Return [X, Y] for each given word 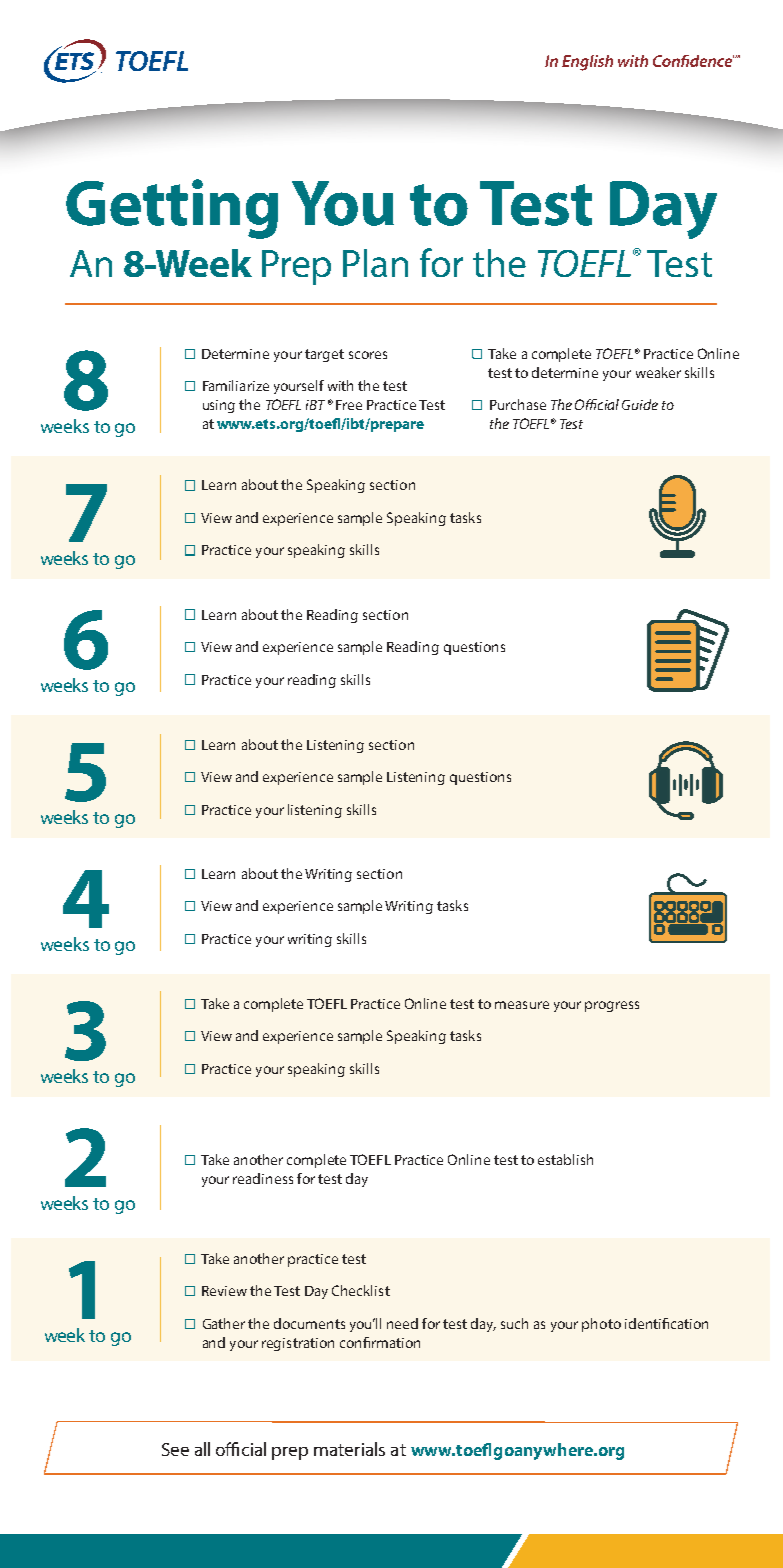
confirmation [380, 1342]
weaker [658, 372]
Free [349, 405]
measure [522, 1005]
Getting [172, 209]
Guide [640, 404]
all [202, 1449]
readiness [263, 1178]
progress [612, 1006]
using [219, 406]
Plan [375, 263]
